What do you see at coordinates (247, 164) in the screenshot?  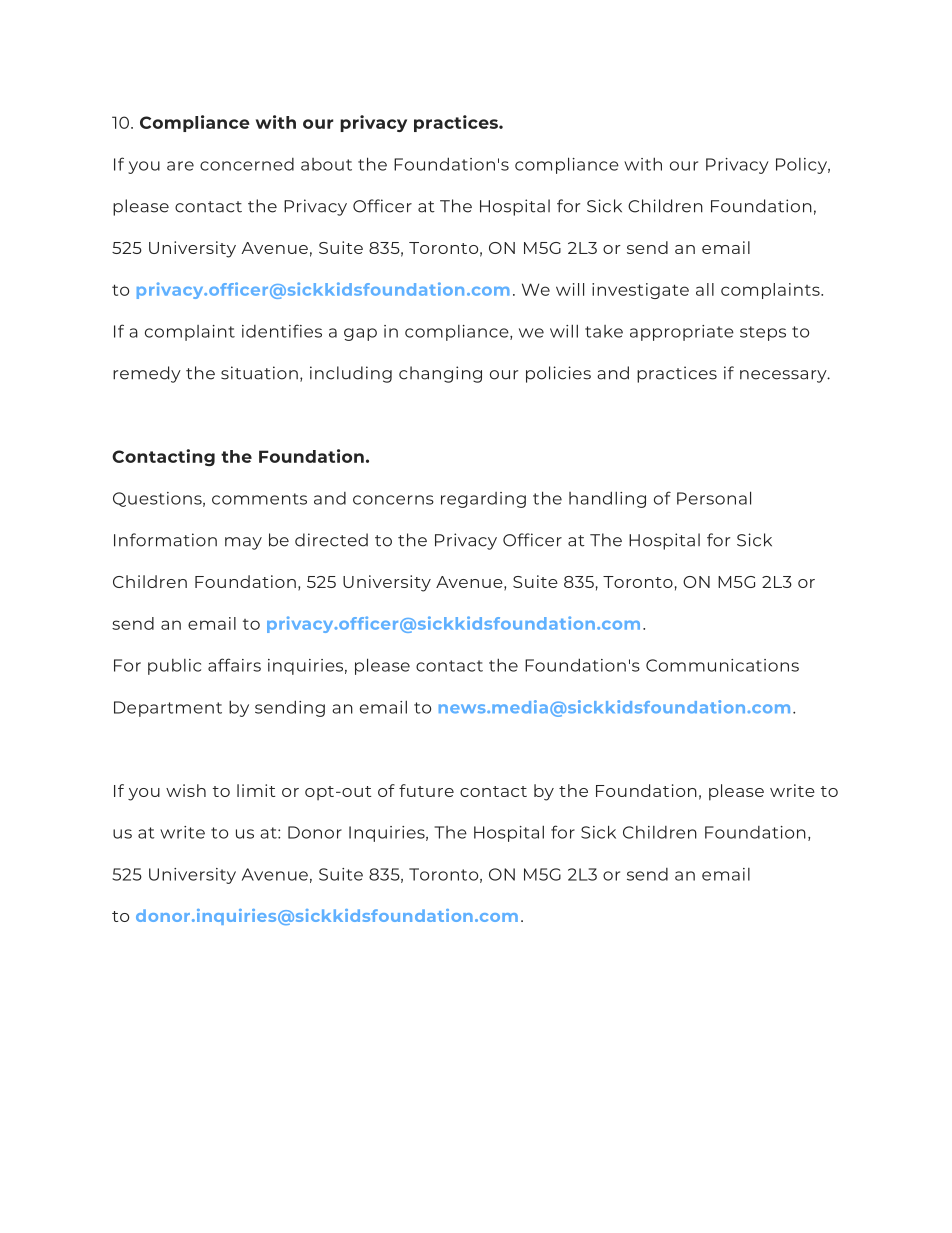 I see `concerned` at bounding box center [247, 164].
